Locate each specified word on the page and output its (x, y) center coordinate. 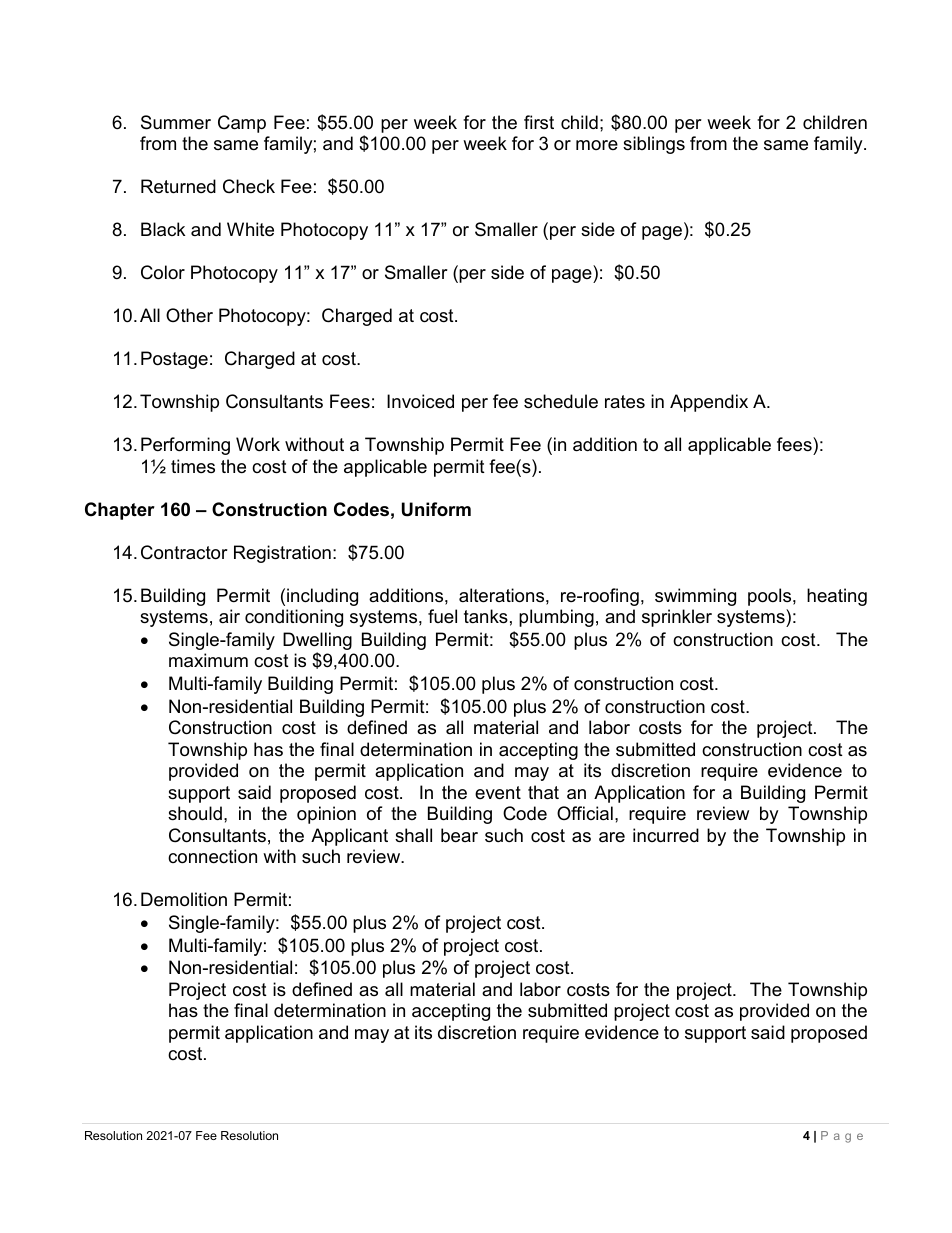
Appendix (709, 403)
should (195, 813)
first (539, 122)
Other (189, 315)
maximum (208, 660)
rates (625, 402)
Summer (176, 122)
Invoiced (420, 401)
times (193, 466)
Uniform (436, 509)
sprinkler (677, 618)
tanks (486, 616)
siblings (654, 145)
